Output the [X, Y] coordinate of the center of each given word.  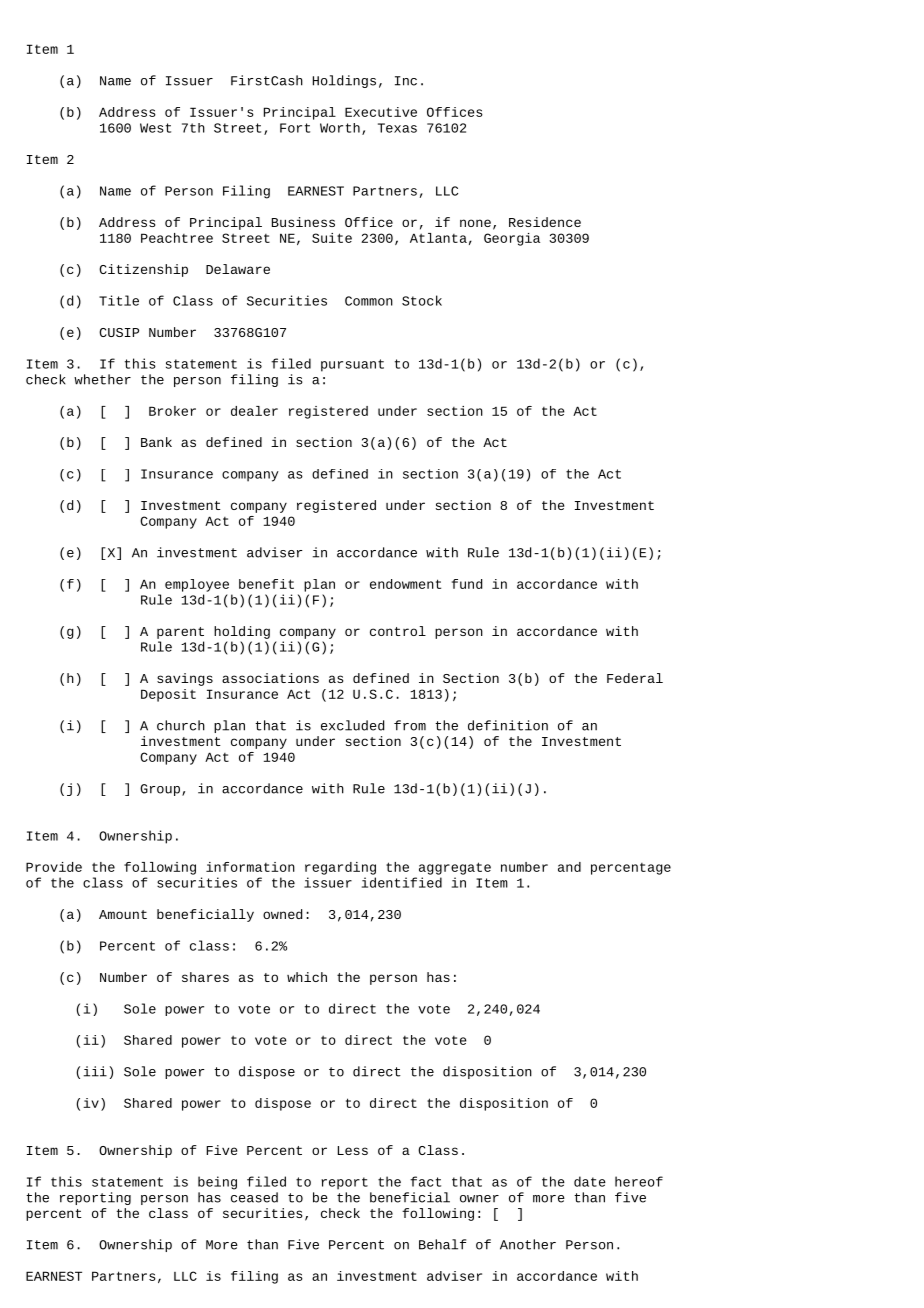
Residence [545, 222]
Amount [123, 914]
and [569, 867]
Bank [156, 442]
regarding [340, 868]
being [217, 1183]
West [155, 128]
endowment [405, 584]
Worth [340, 128]
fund [467, 584]
